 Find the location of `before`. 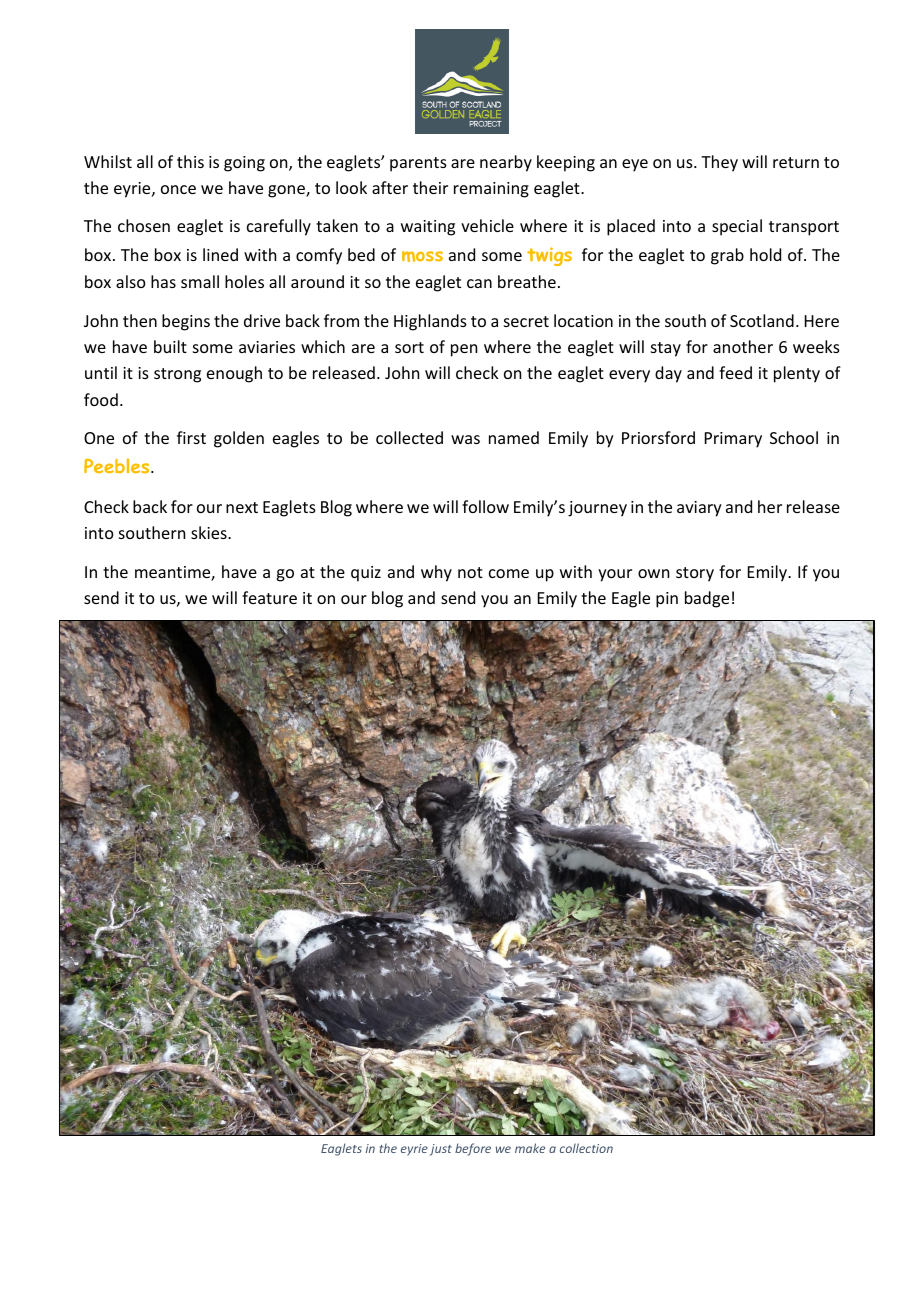

before is located at coordinates (473, 1149).
